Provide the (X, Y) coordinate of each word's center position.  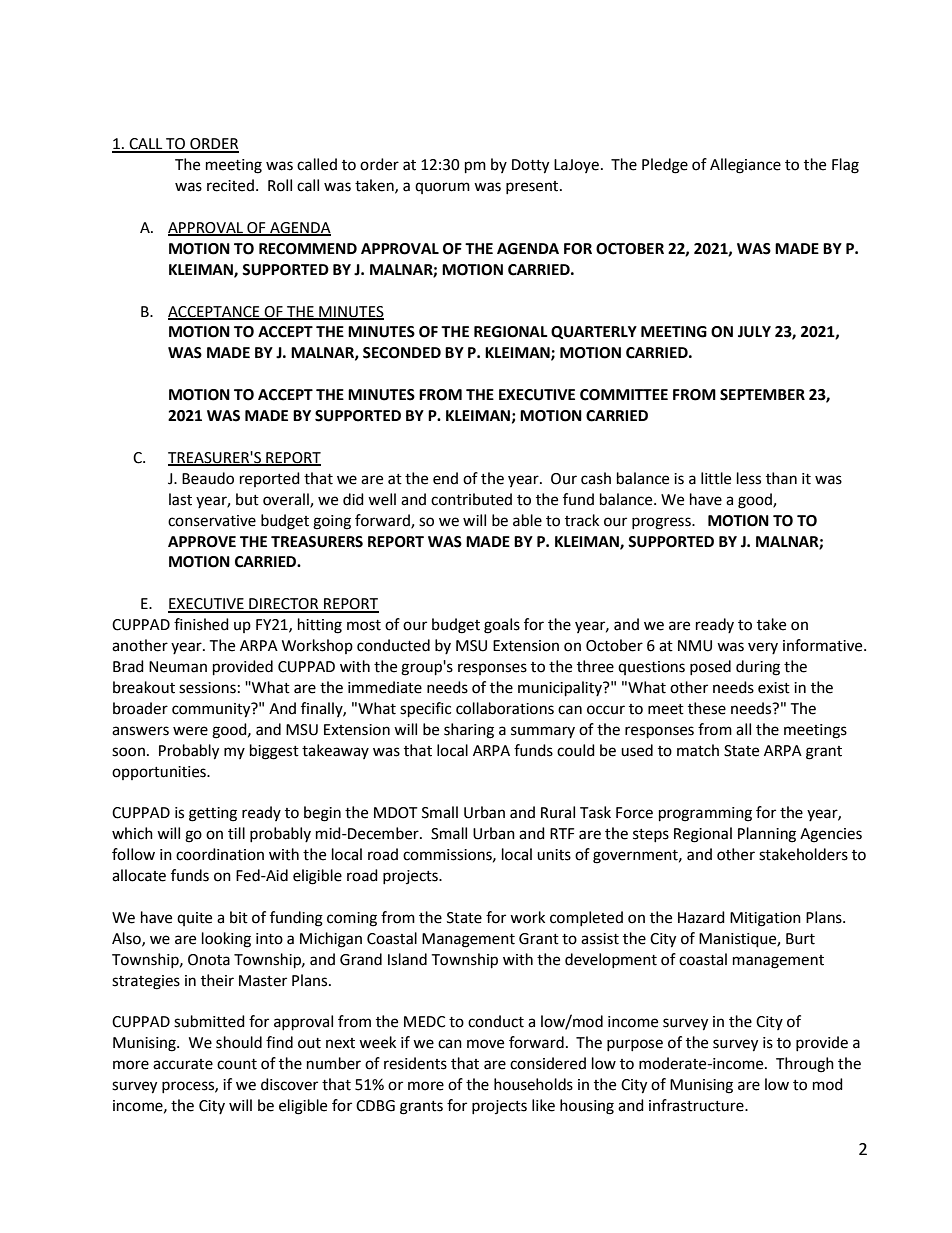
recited (230, 185)
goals (502, 626)
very (763, 648)
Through (805, 1065)
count (237, 1064)
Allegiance (745, 166)
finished (201, 624)
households (533, 1084)
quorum (442, 188)
